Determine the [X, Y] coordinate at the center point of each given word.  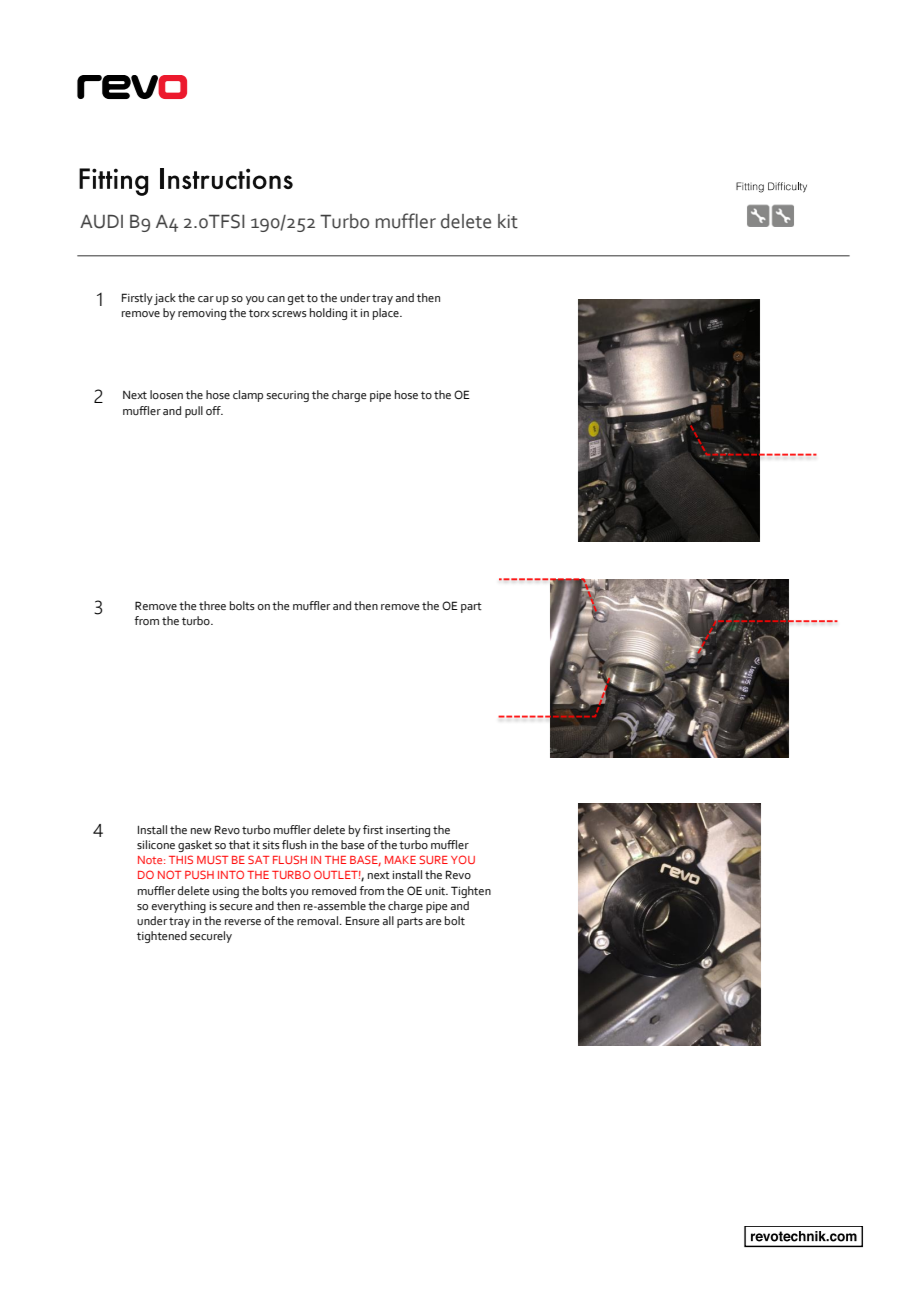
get [296, 299]
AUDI [101, 222]
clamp [248, 396]
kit [508, 221]
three [212, 605]
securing [288, 396]
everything [179, 907]
